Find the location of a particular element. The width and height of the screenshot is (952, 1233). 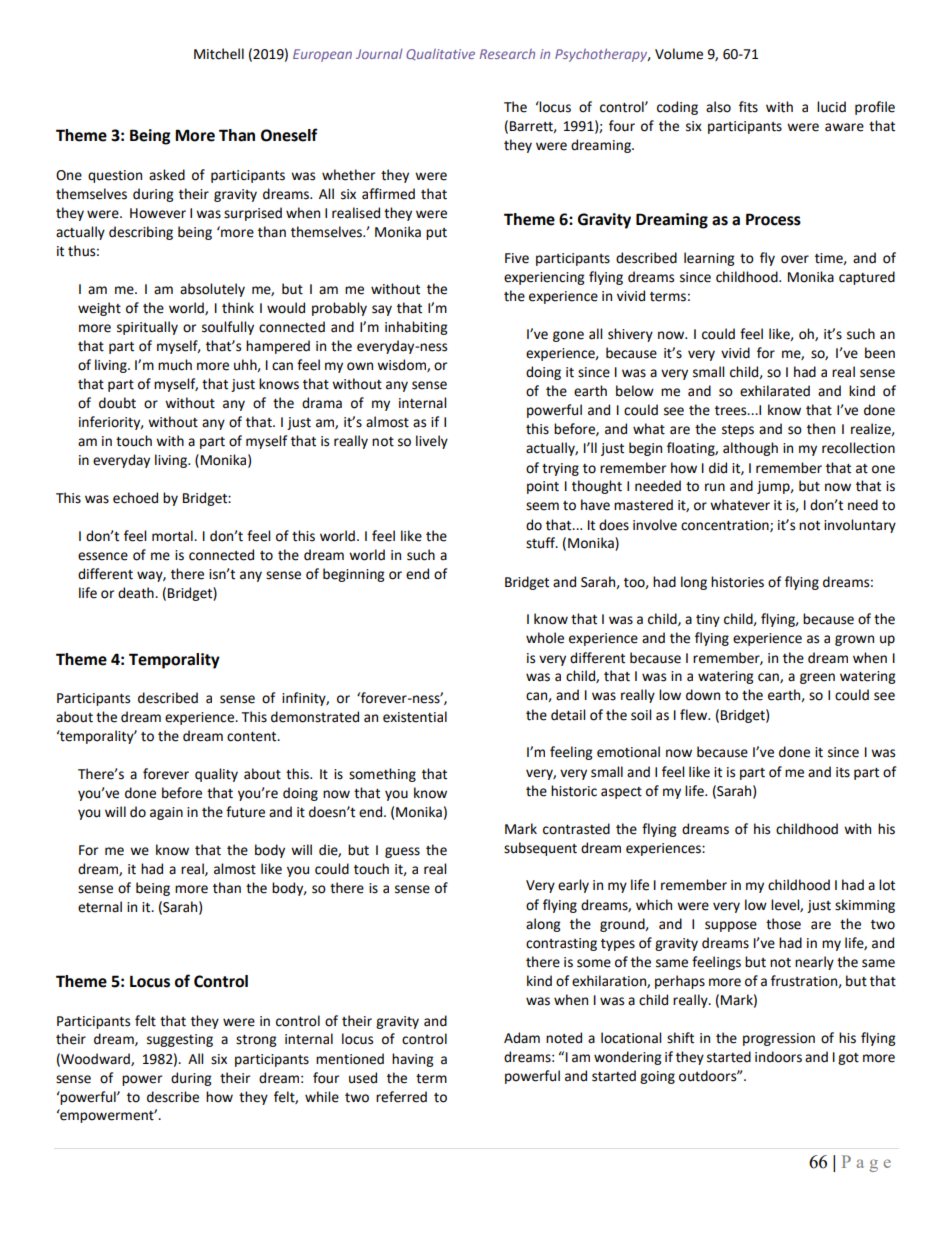

detail is located at coordinates (568, 715).
